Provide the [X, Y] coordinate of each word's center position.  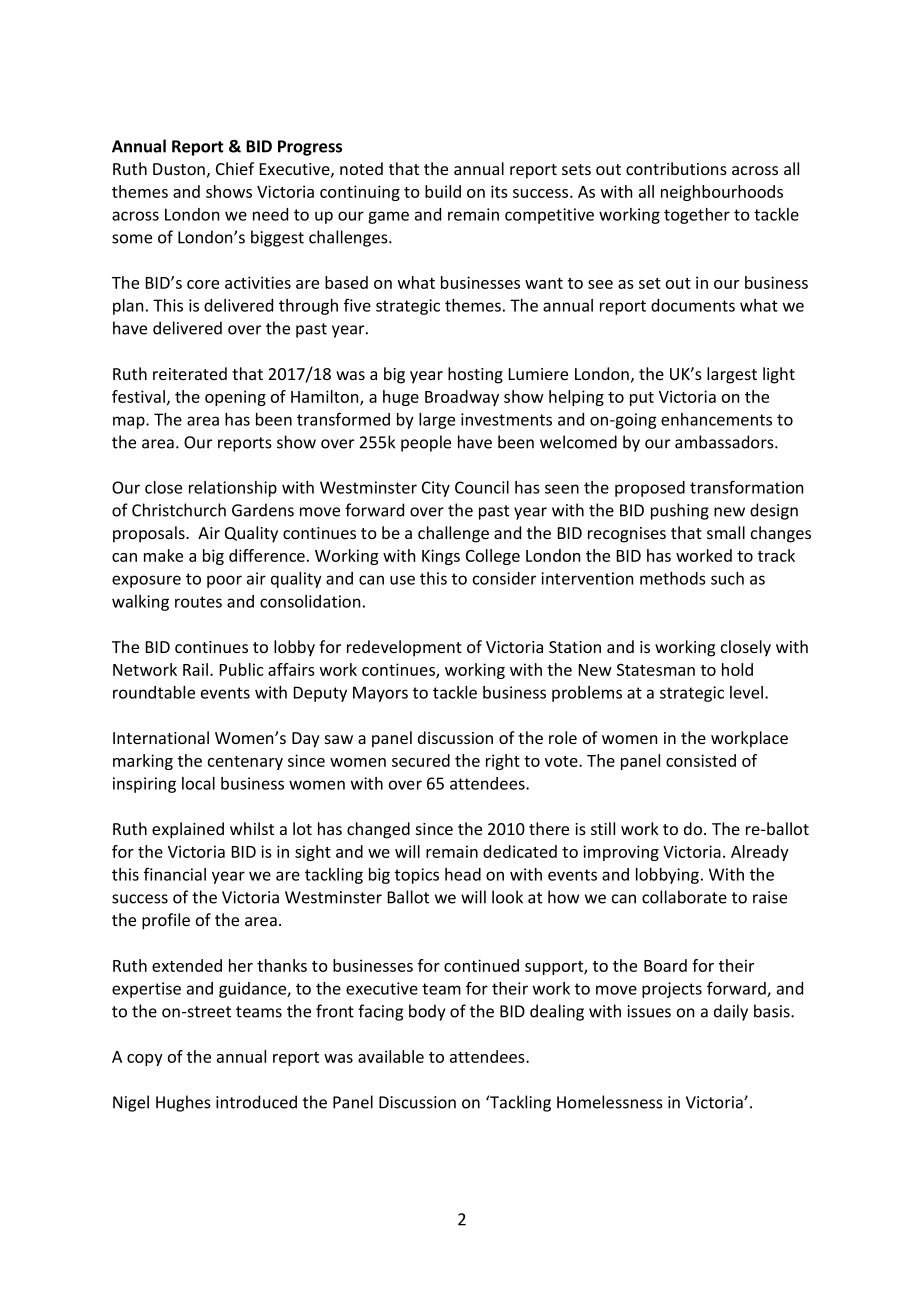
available [391, 1056]
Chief [235, 168]
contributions [676, 168]
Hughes [183, 1103]
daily [731, 1012]
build [443, 191]
